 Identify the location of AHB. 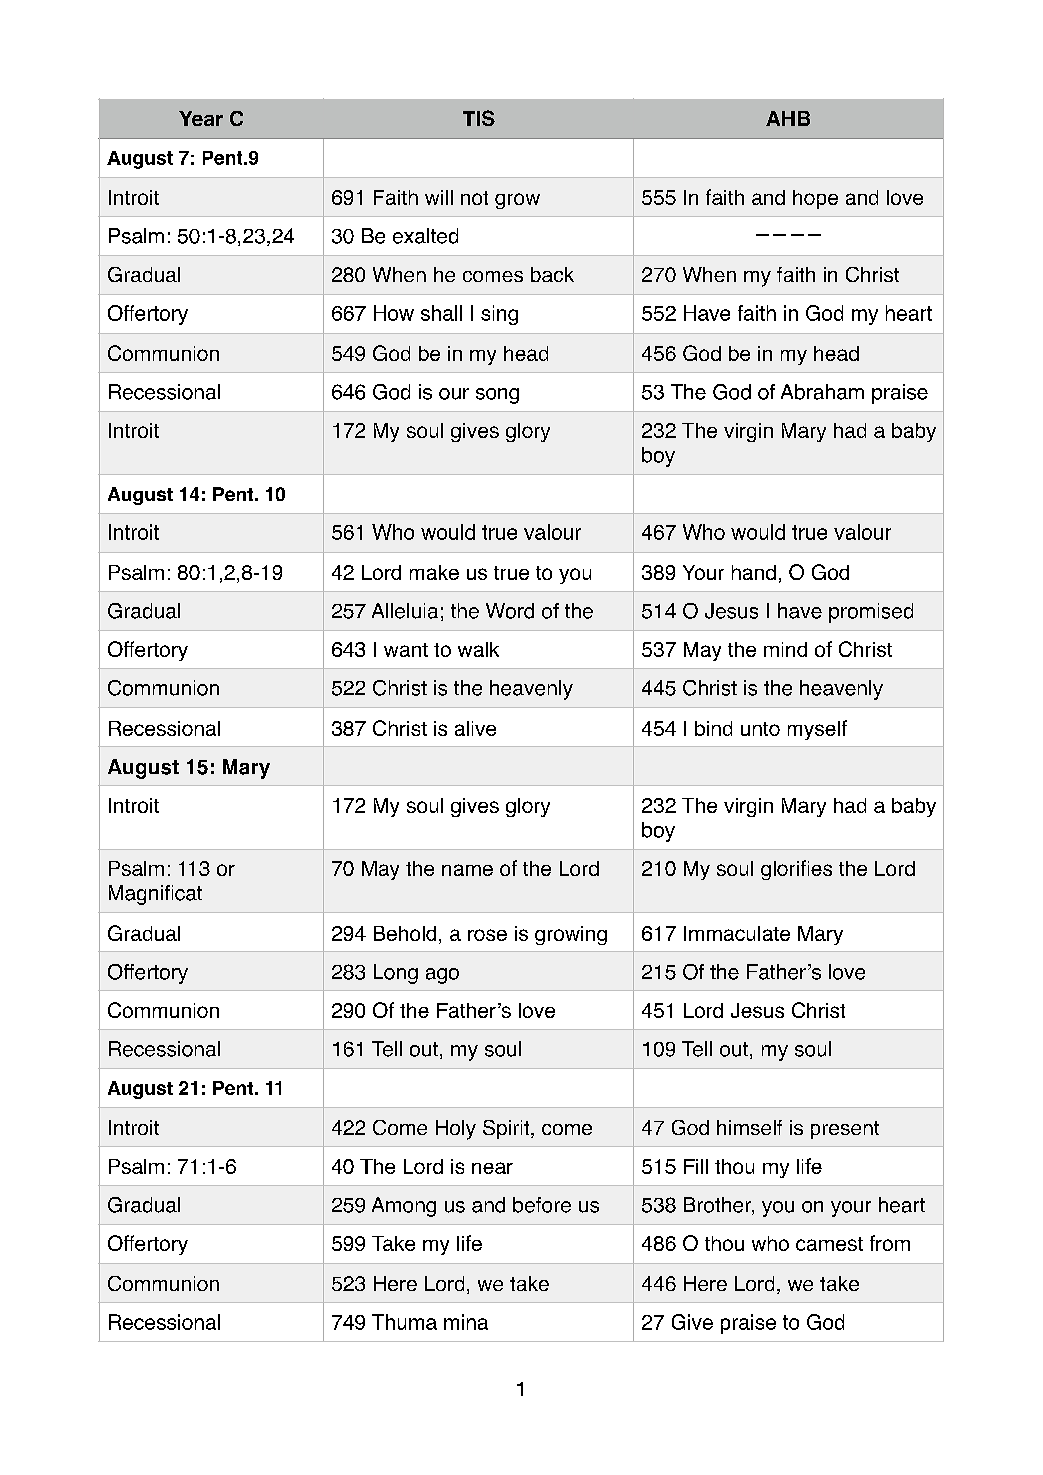
(788, 118).
